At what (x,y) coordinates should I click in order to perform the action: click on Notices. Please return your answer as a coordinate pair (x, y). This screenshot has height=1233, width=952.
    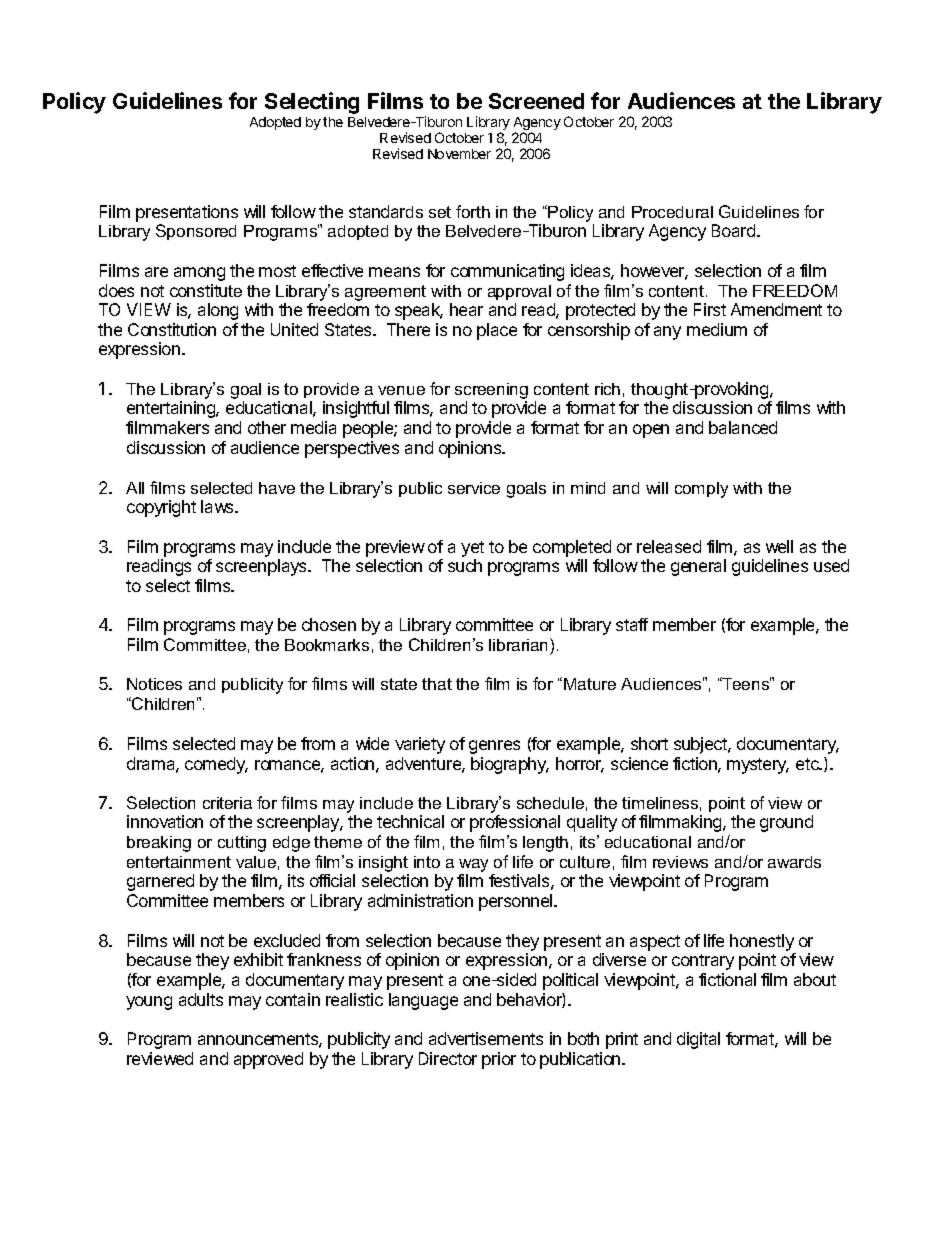
    Looking at the image, I should click on (154, 684).
